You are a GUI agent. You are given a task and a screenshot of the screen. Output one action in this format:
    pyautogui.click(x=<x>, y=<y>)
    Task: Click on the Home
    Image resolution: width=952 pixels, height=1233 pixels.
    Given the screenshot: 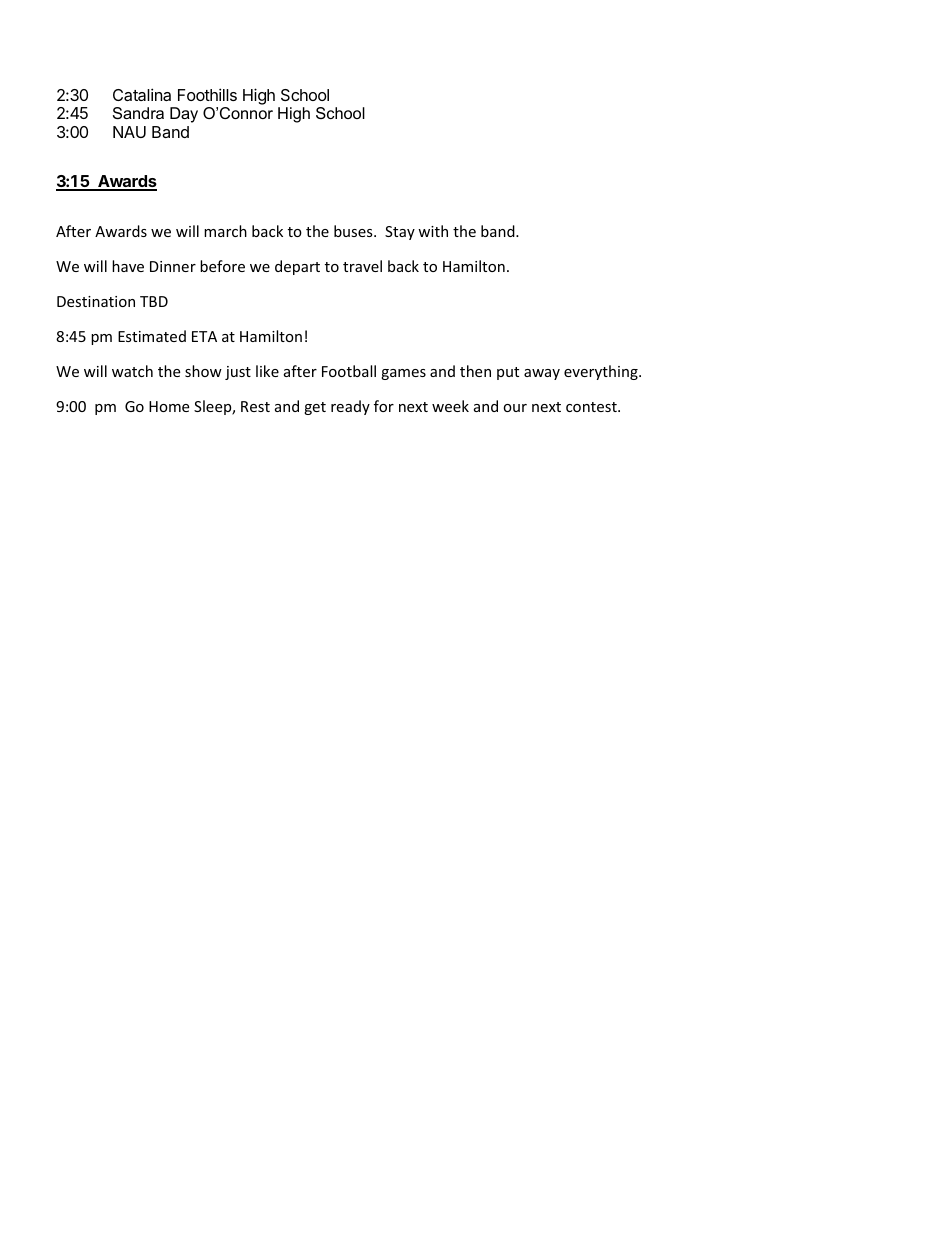 What is the action you would take?
    pyautogui.click(x=169, y=406)
